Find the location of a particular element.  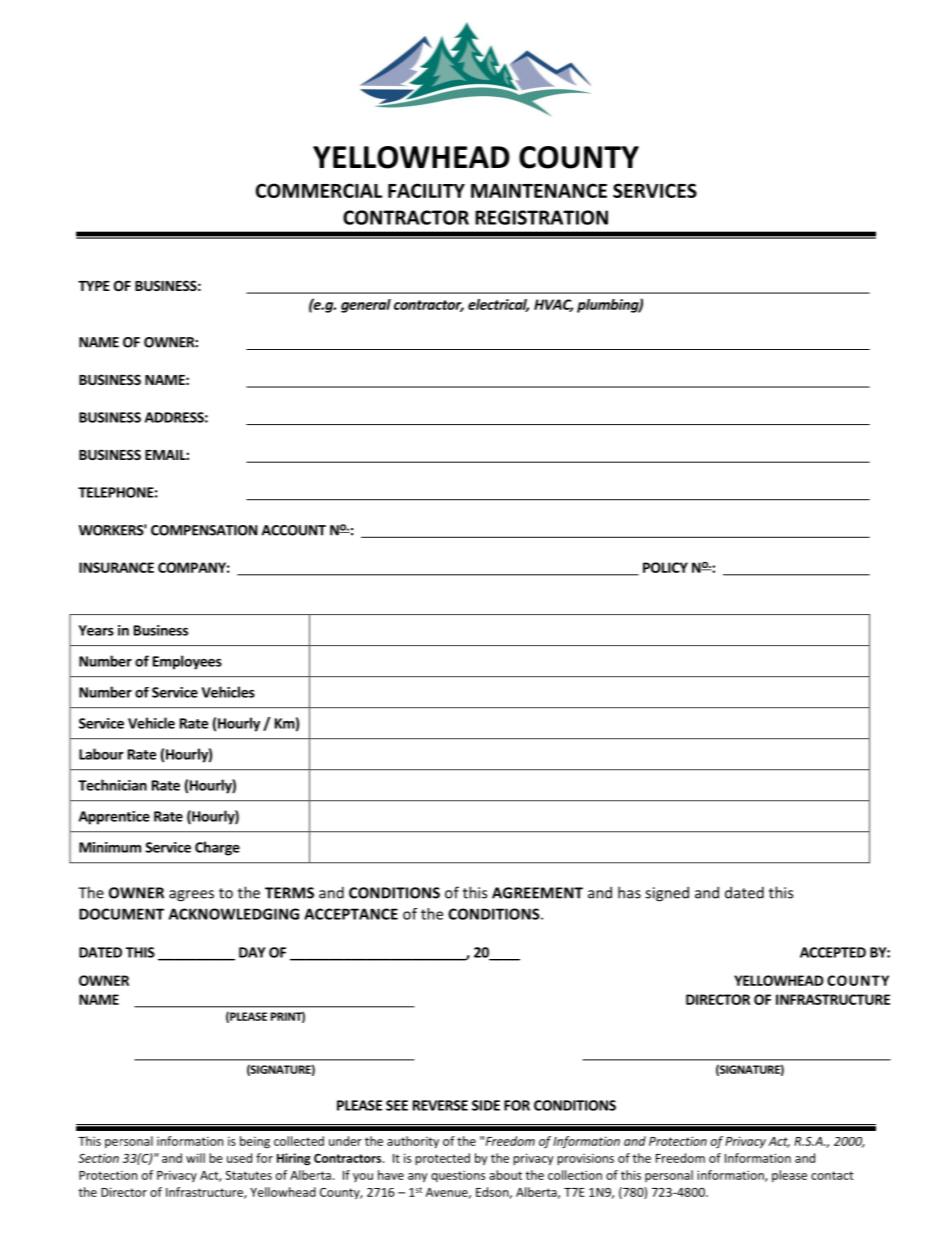

signed is located at coordinates (667, 894).
